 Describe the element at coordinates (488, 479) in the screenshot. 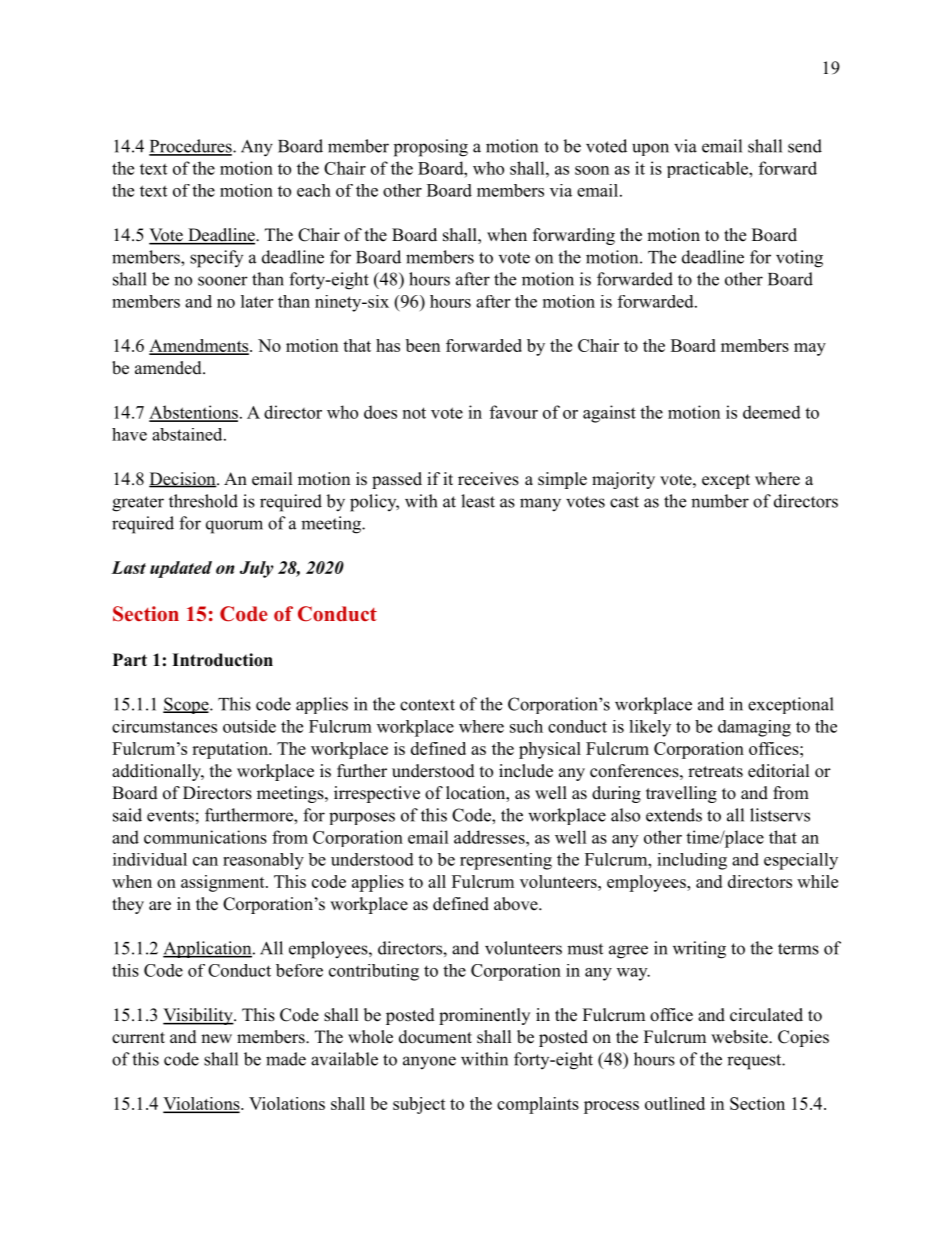

I see `receives` at that location.
